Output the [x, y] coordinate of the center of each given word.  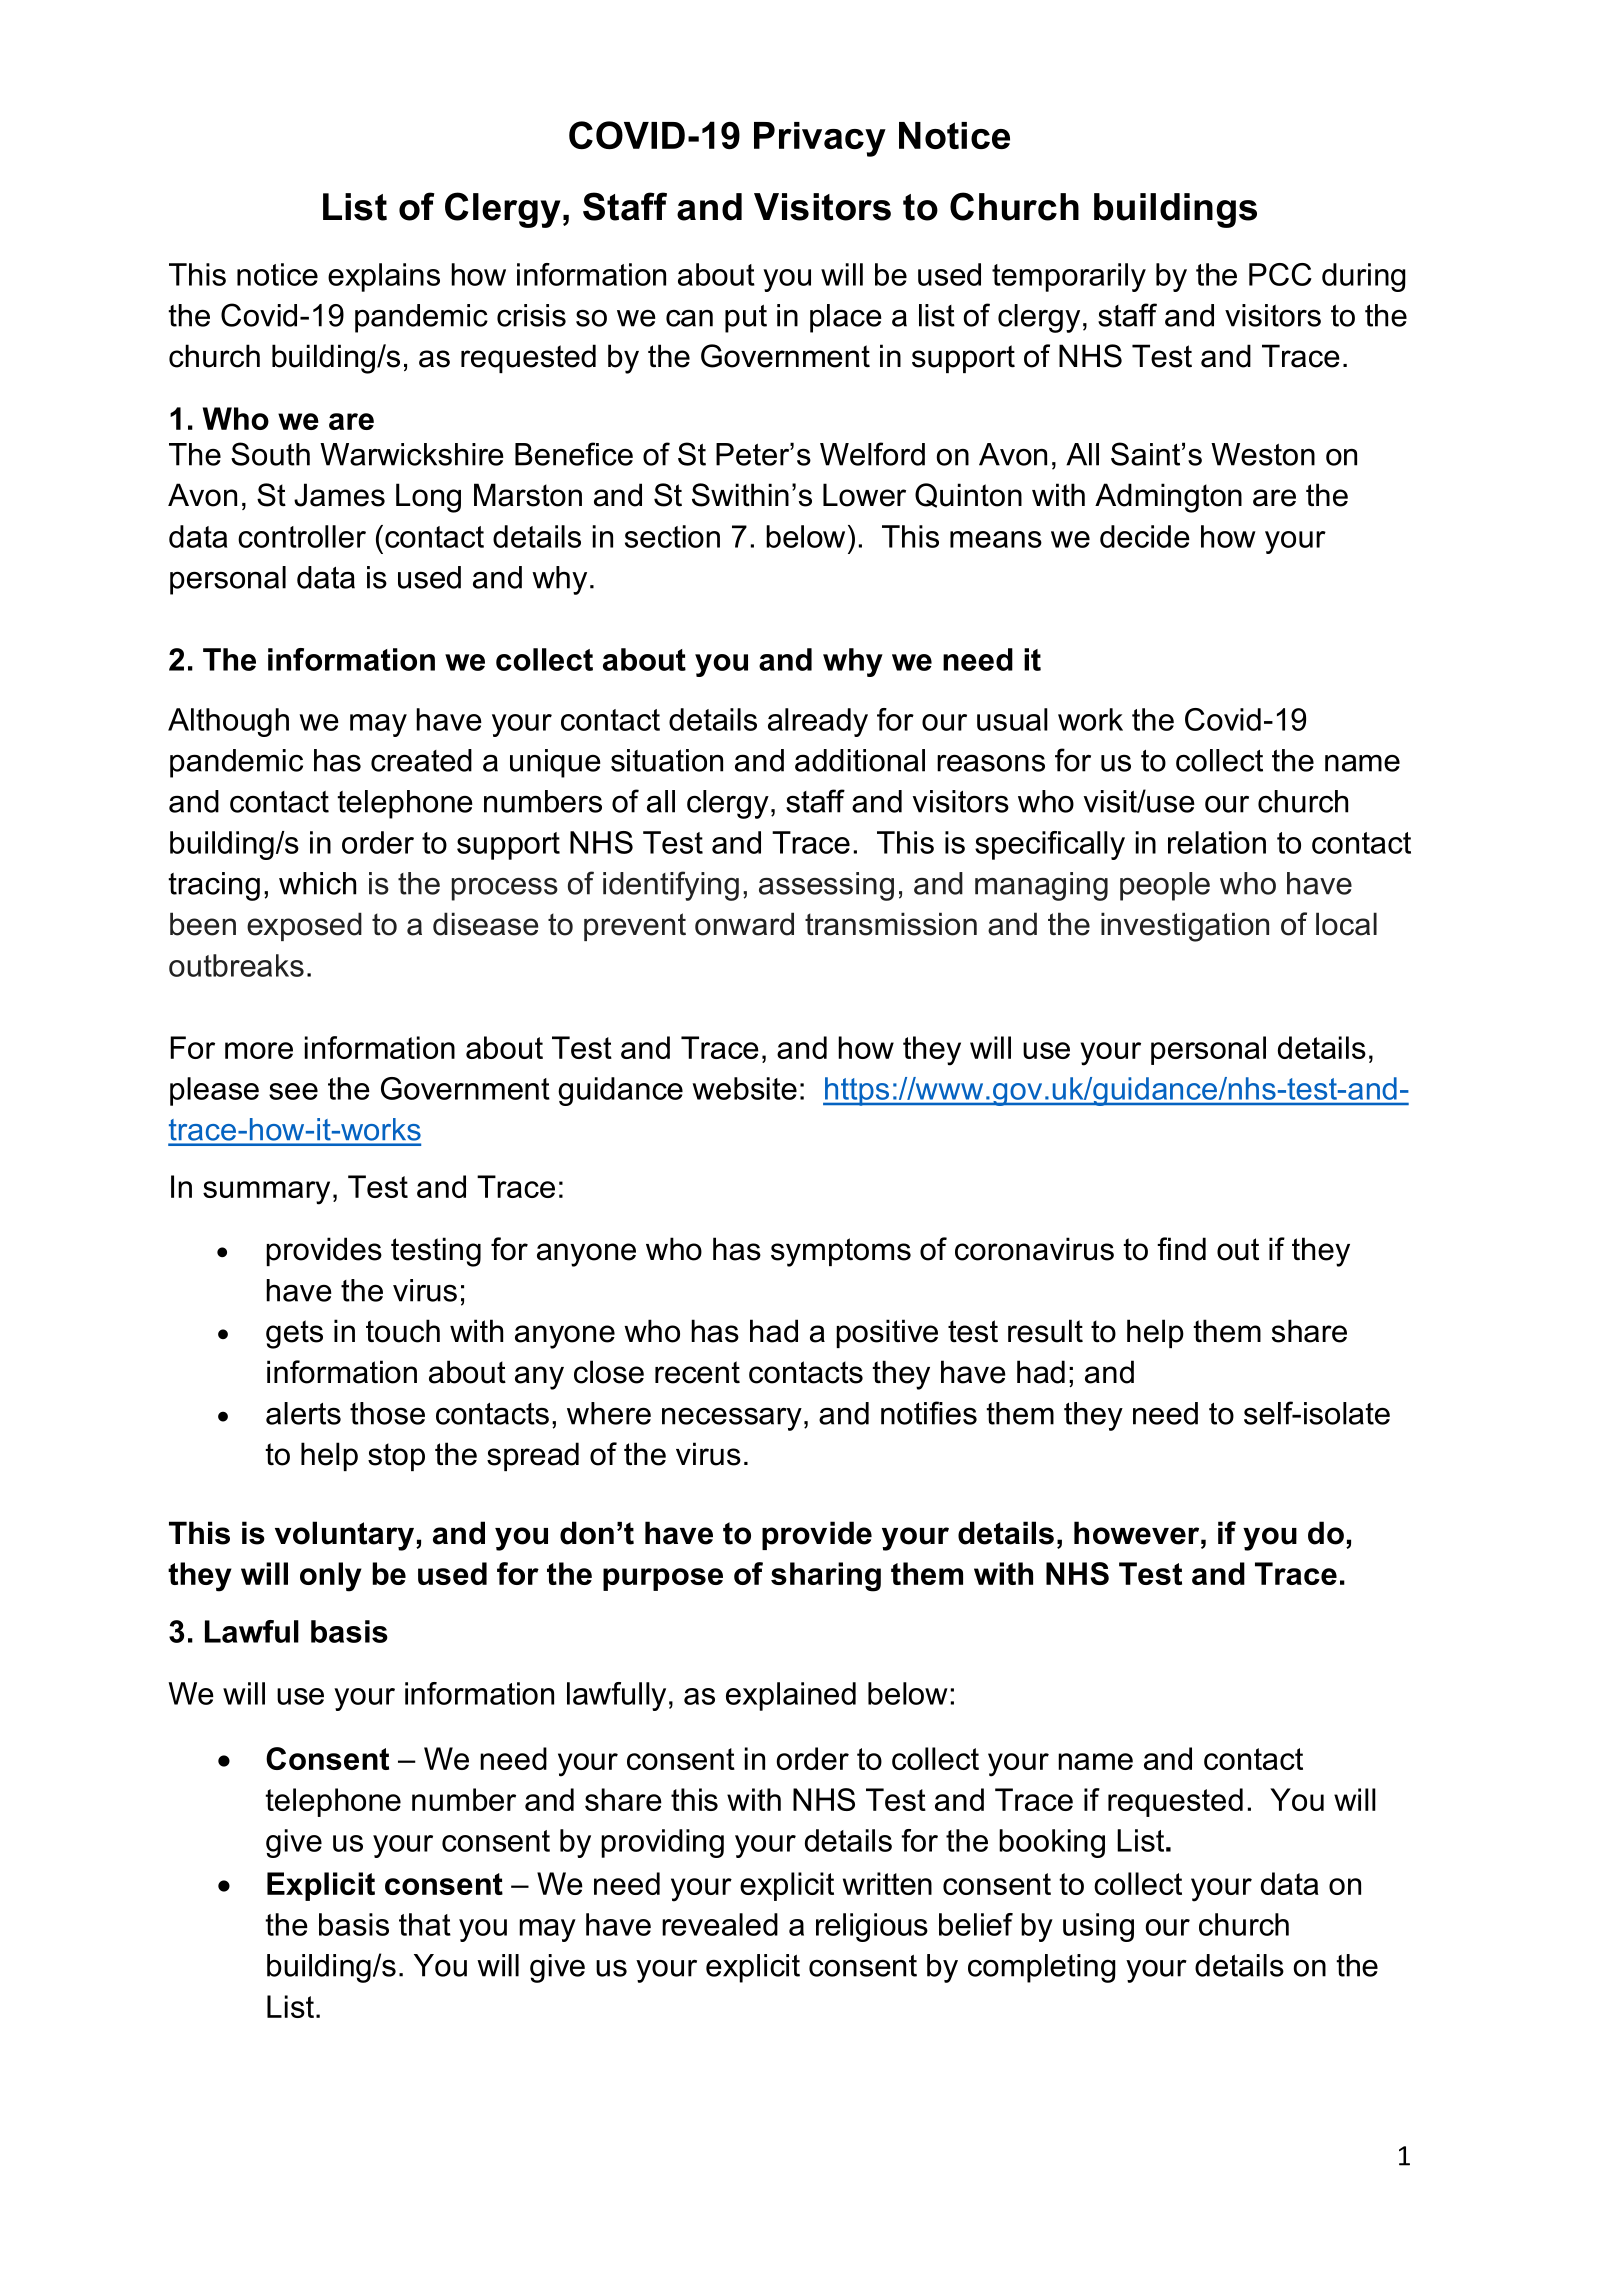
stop [396, 1457]
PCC [1280, 274]
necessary [732, 1419]
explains [384, 277]
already [818, 722]
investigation [1185, 927]
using [1098, 1927]
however [1138, 1533]
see [293, 1091]
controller [302, 536]
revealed [720, 1924]
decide [1145, 536]
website [744, 1088]
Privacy [820, 139]
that [425, 1924]
